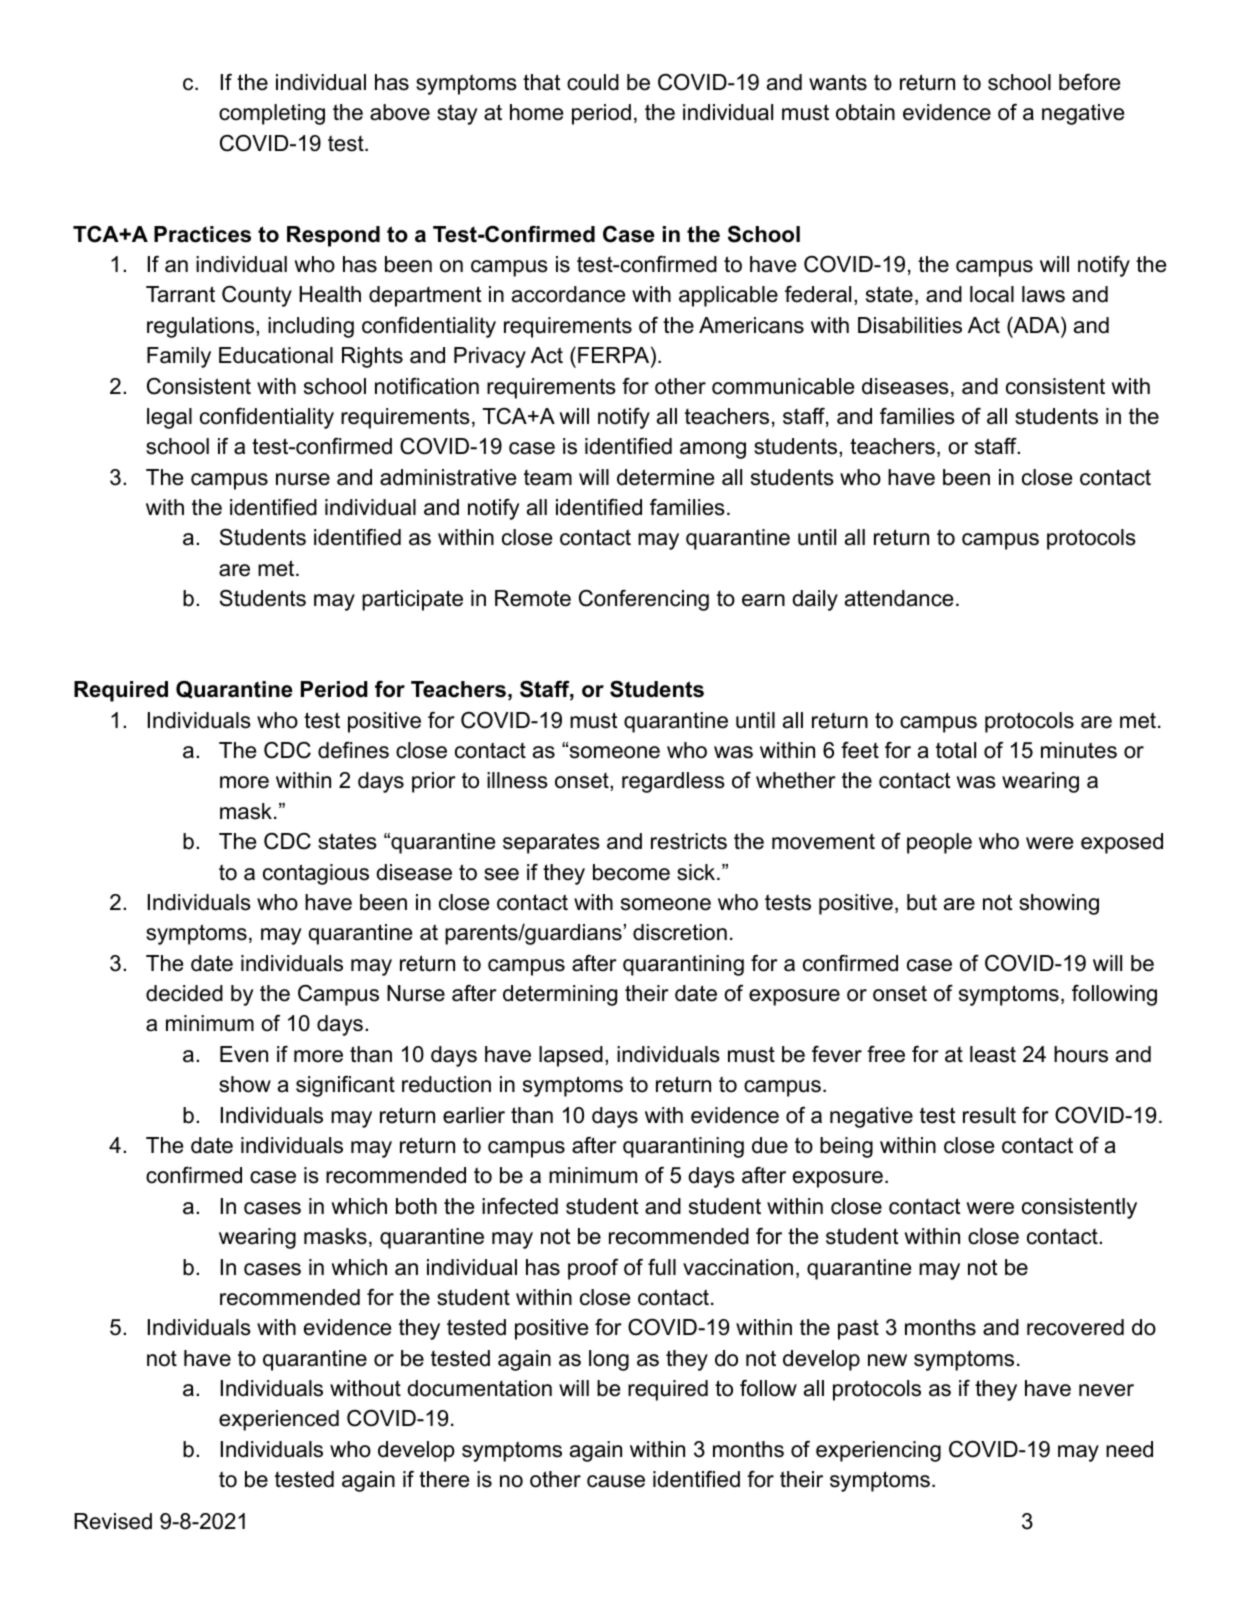 The height and width of the image is (1604, 1240). Describe the element at coordinates (1089, 82) in the image. I see `before` at that location.
